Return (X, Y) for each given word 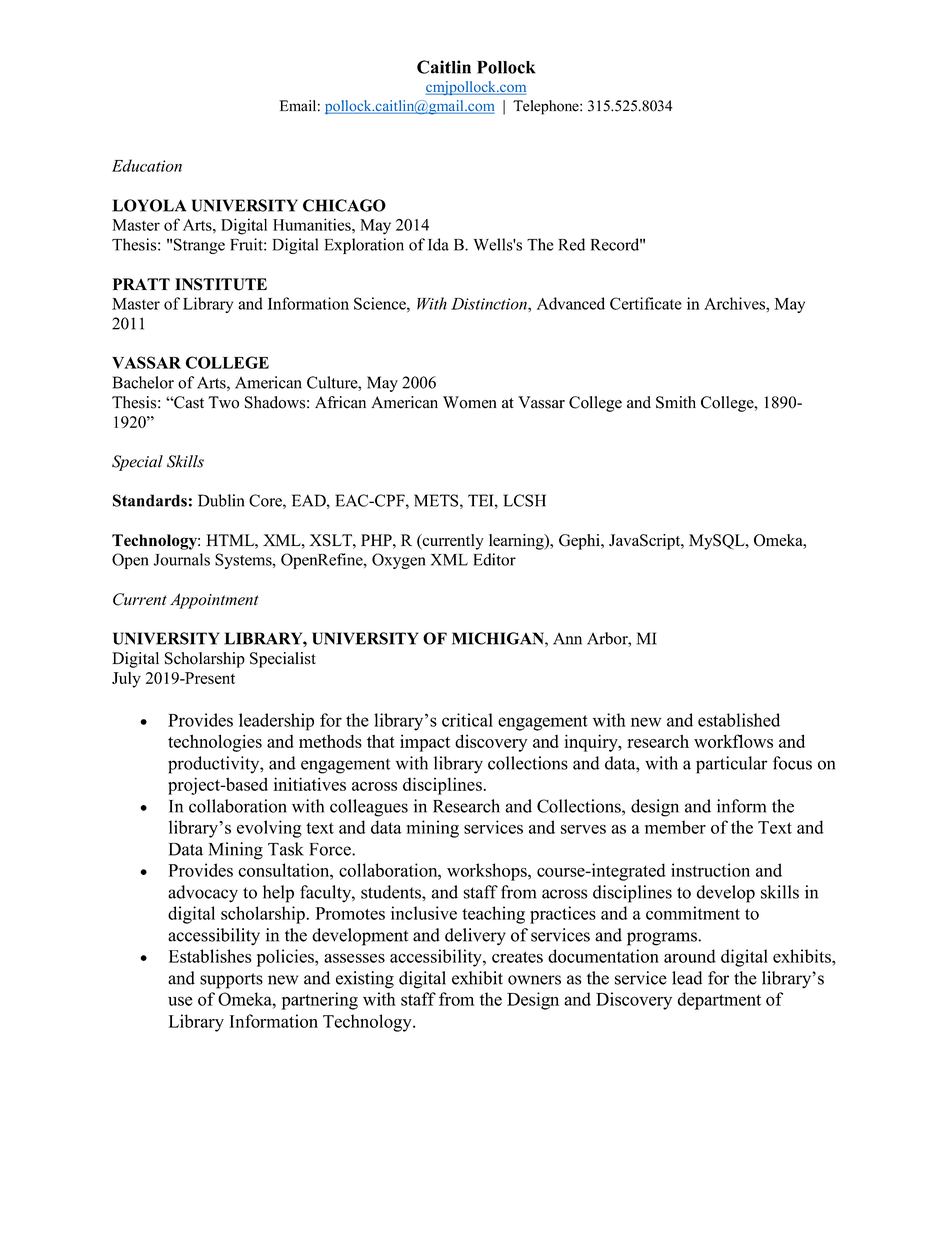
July (126, 680)
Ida (438, 244)
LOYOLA (149, 205)
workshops (488, 872)
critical (467, 720)
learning (517, 542)
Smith (676, 402)
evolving (269, 829)
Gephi (580, 542)
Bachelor (143, 382)
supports (231, 981)
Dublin (221, 500)
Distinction (490, 304)
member (675, 827)
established (739, 720)
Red (571, 244)
